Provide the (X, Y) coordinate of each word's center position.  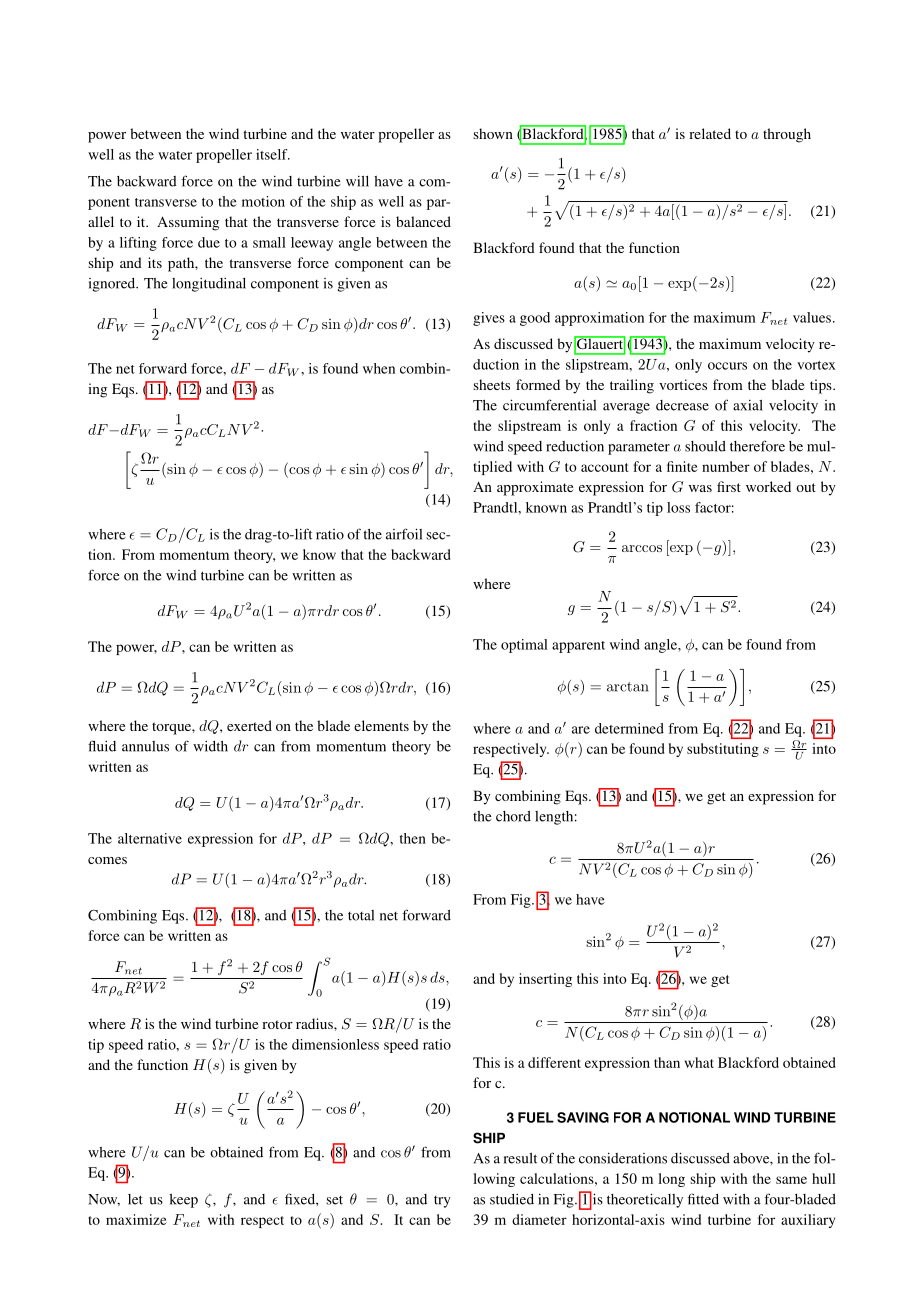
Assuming (188, 223)
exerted (249, 725)
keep (183, 1201)
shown (493, 133)
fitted (703, 1199)
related (710, 133)
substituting (723, 750)
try (442, 1202)
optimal (524, 646)
